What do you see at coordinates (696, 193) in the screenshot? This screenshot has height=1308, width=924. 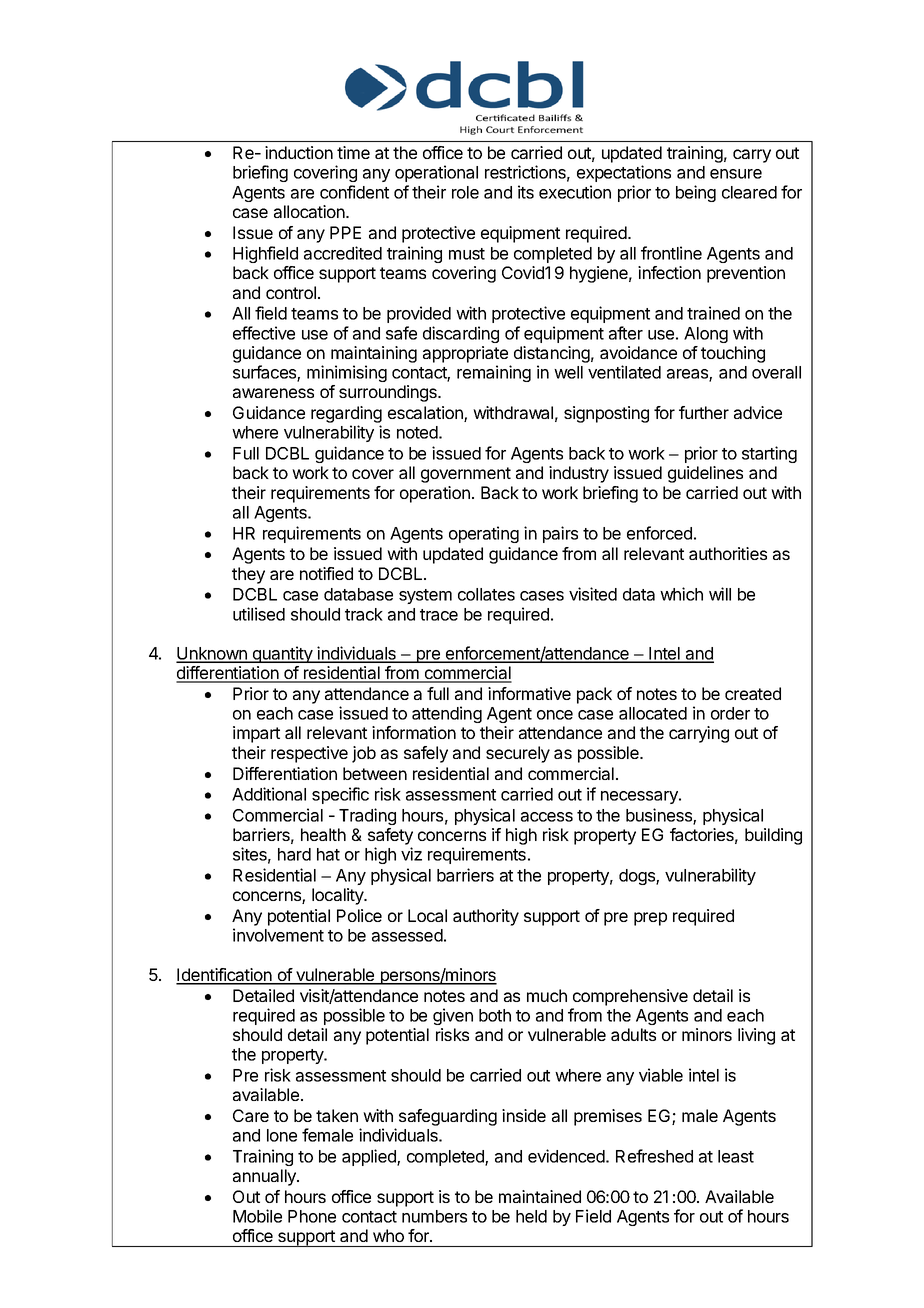 I see `being` at bounding box center [696, 193].
